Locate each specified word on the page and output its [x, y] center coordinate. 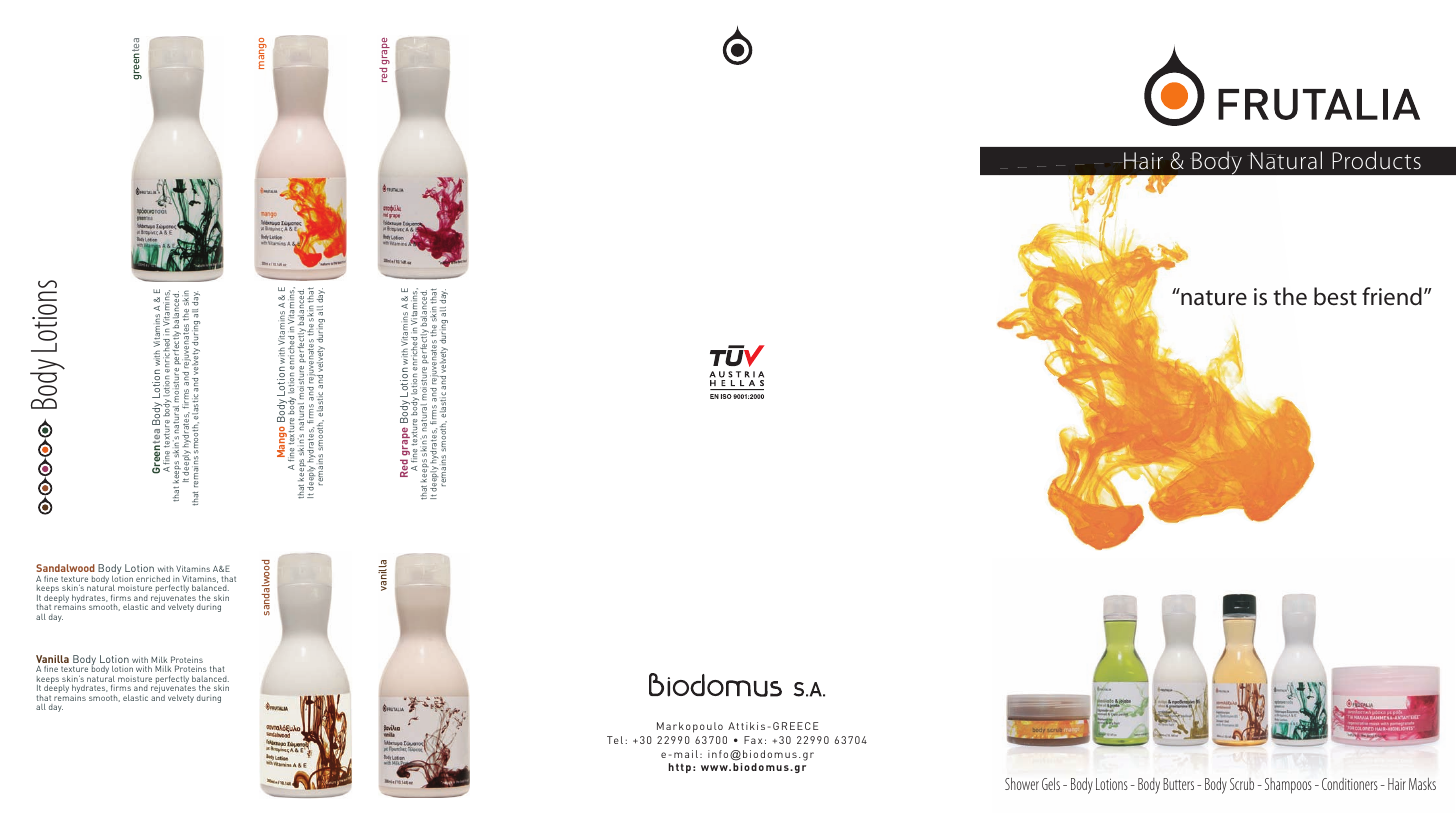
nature [1213, 297]
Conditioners [1350, 784]
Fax [753, 740]
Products [1376, 160]
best [1335, 296]
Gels [1051, 784]
